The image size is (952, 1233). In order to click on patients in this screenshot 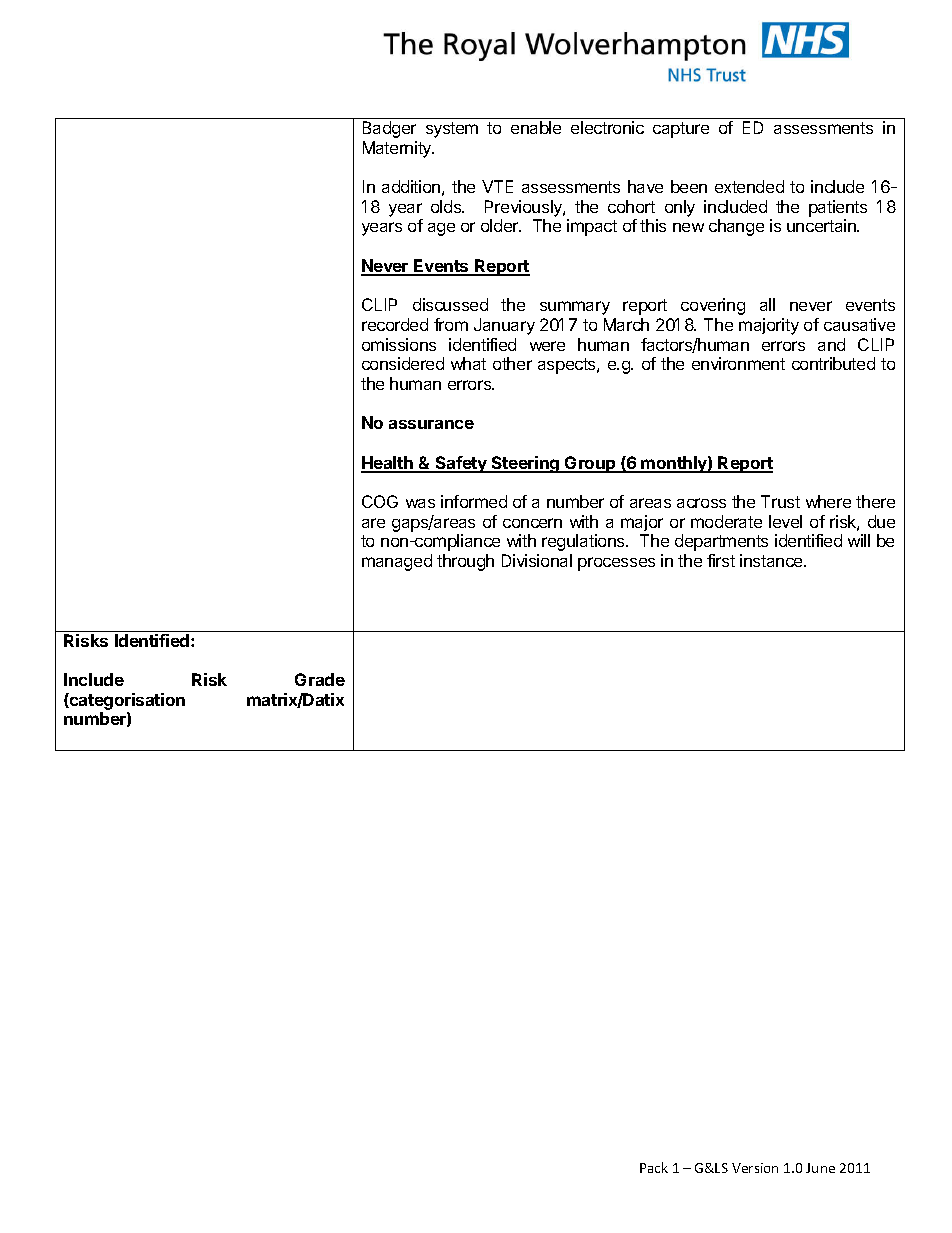, I will do `click(838, 208)`.
